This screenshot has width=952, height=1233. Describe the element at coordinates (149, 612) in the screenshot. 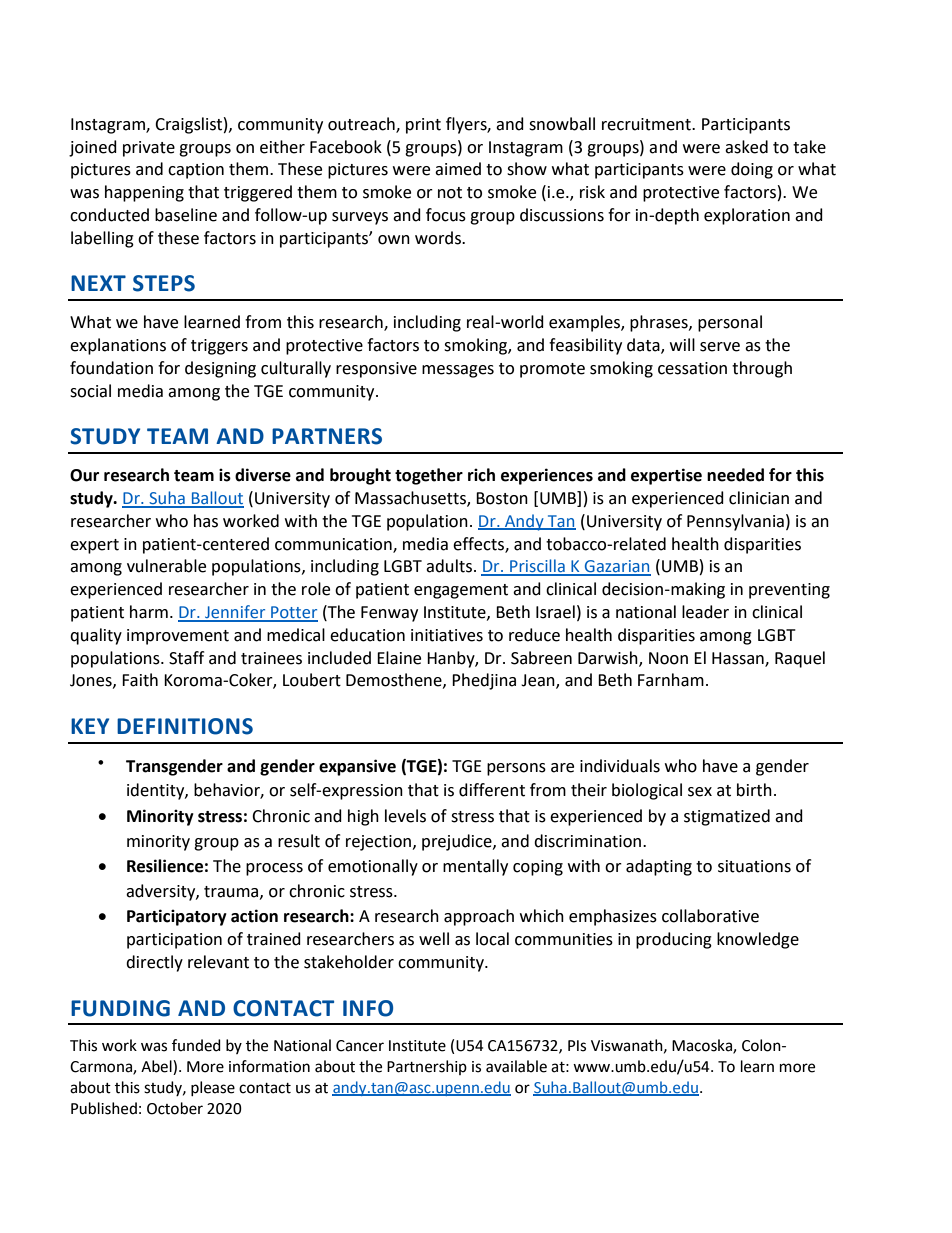

I see `harm` at that location.
